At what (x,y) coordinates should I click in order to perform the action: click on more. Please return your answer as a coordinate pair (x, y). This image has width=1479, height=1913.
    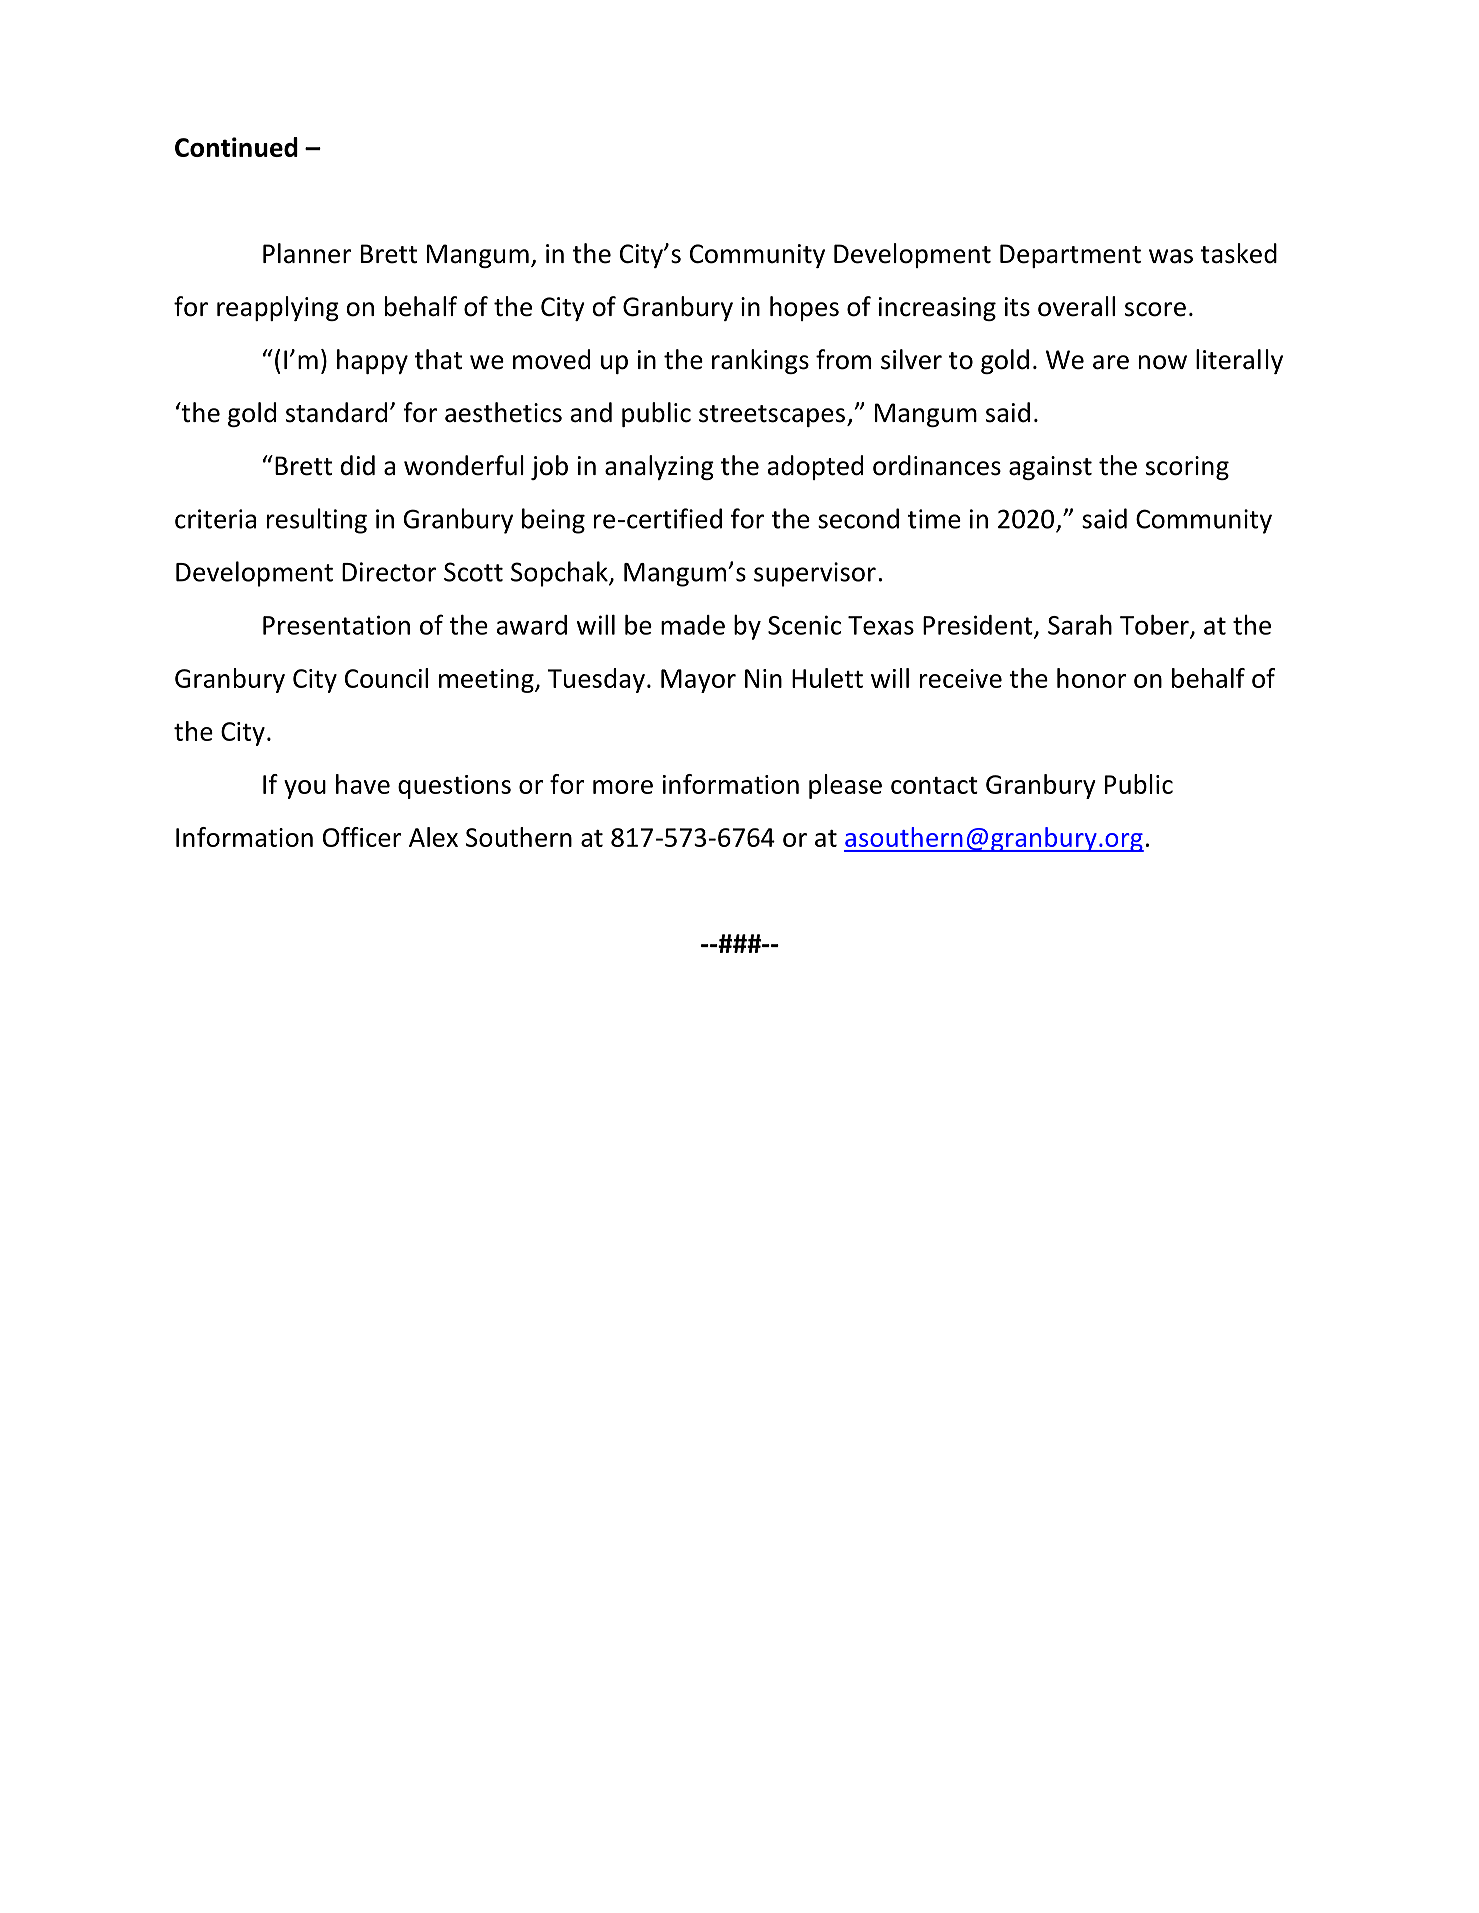
    Looking at the image, I should click on (623, 787).
